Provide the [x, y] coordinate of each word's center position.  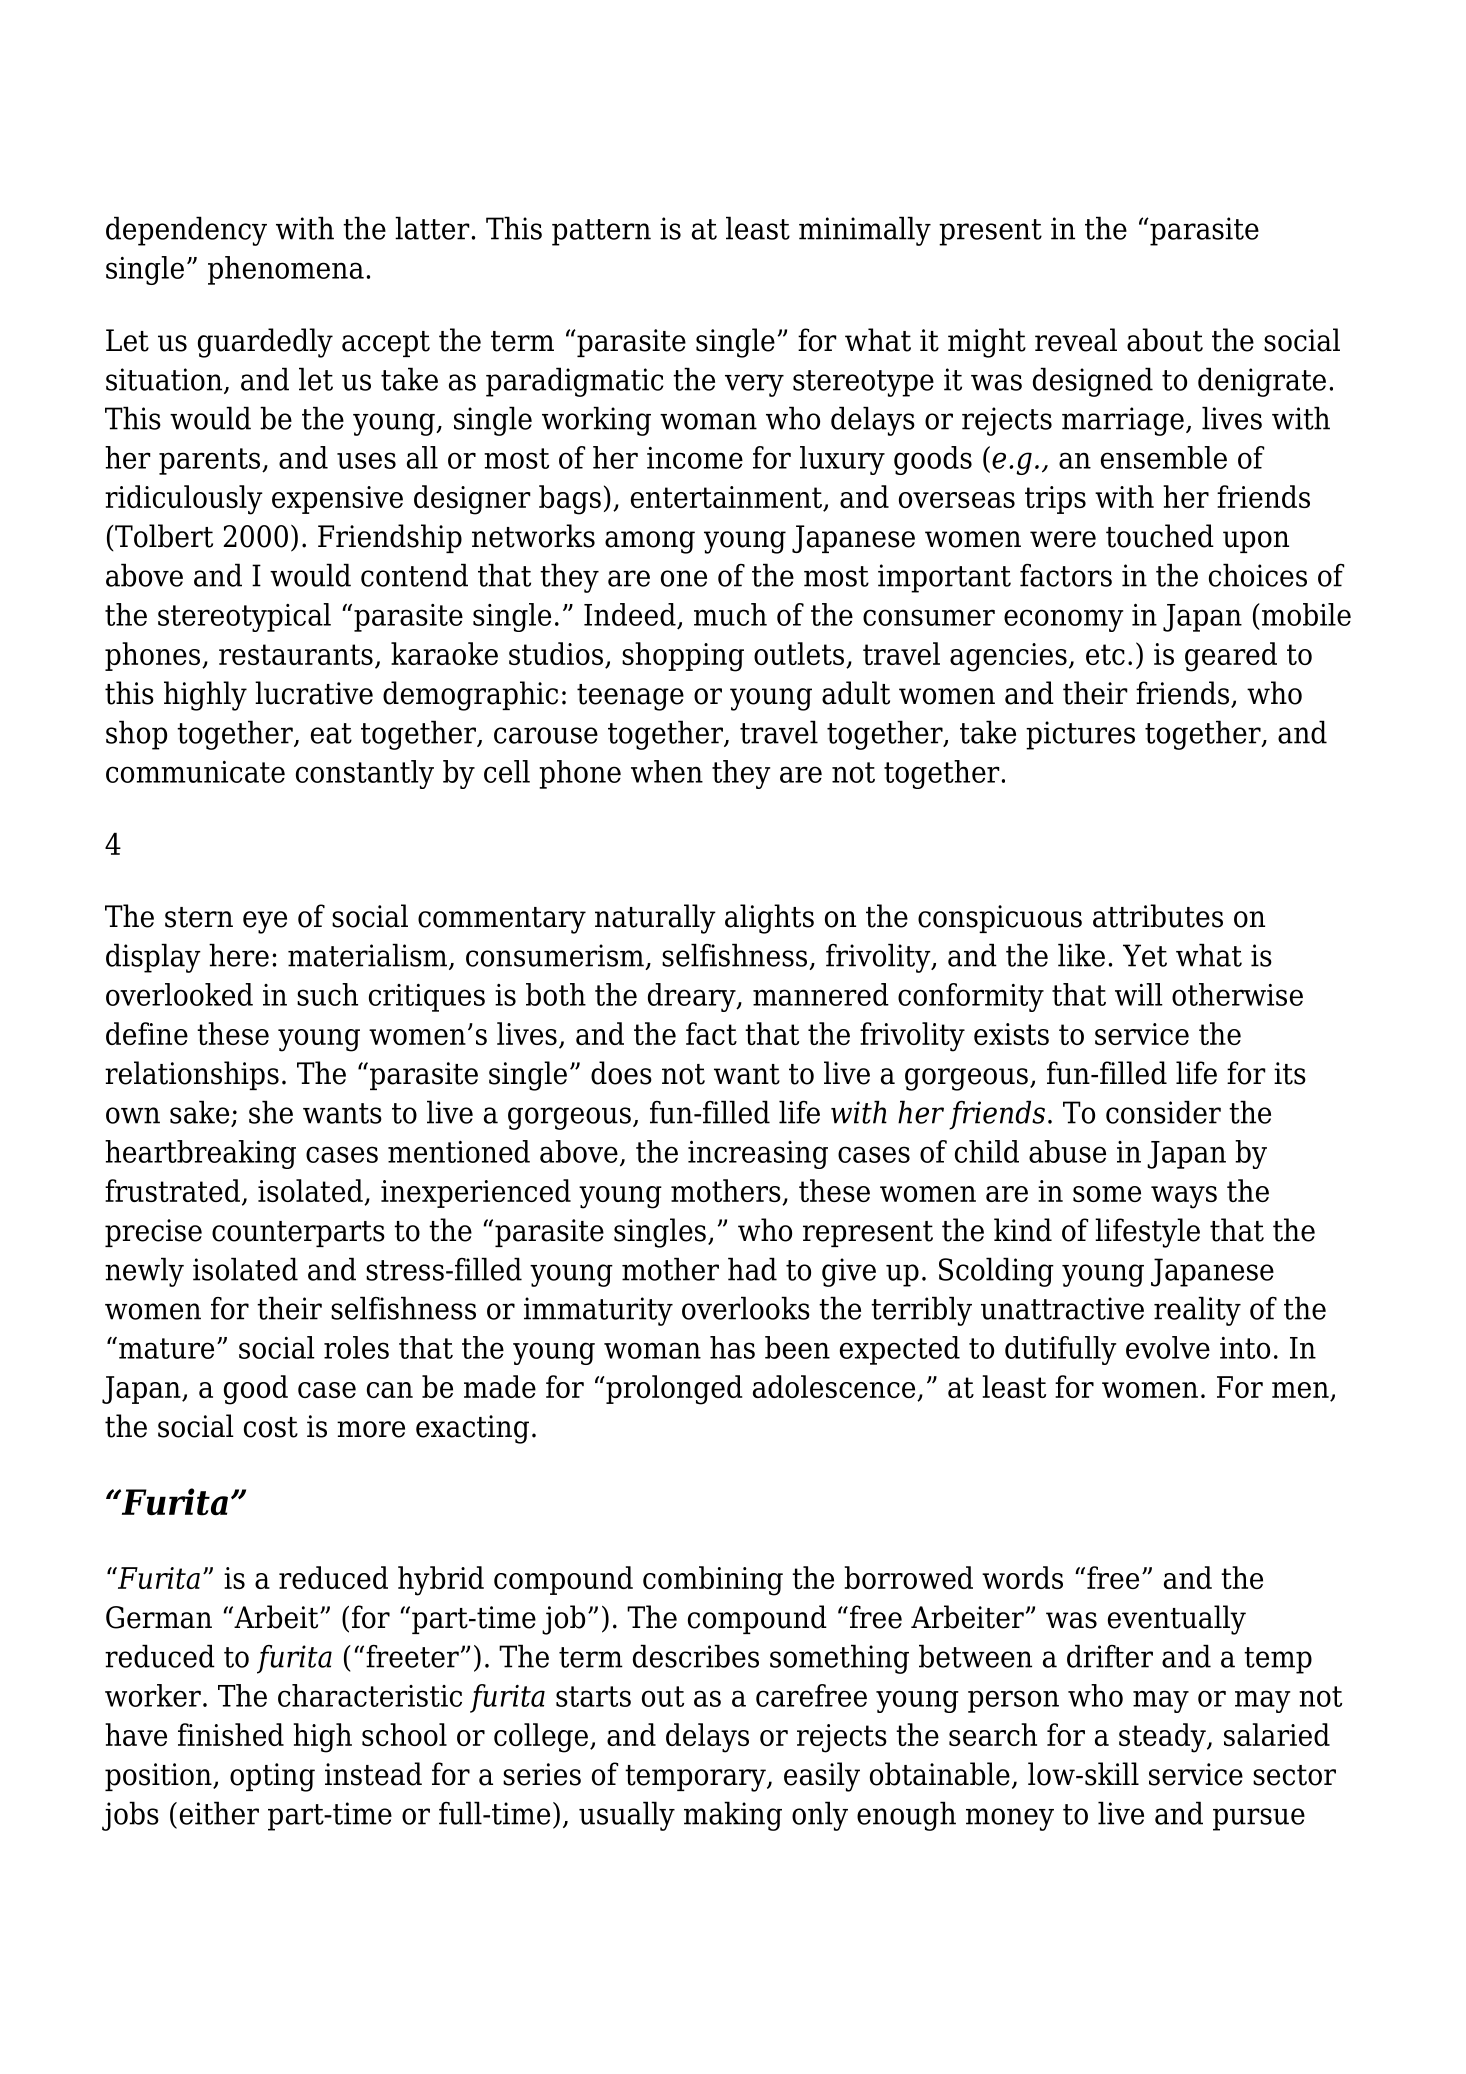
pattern [601, 232]
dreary [693, 997]
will [1139, 994]
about [1165, 340]
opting [272, 1777]
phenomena [286, 270]
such [327, 994]
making [733, 1816]
